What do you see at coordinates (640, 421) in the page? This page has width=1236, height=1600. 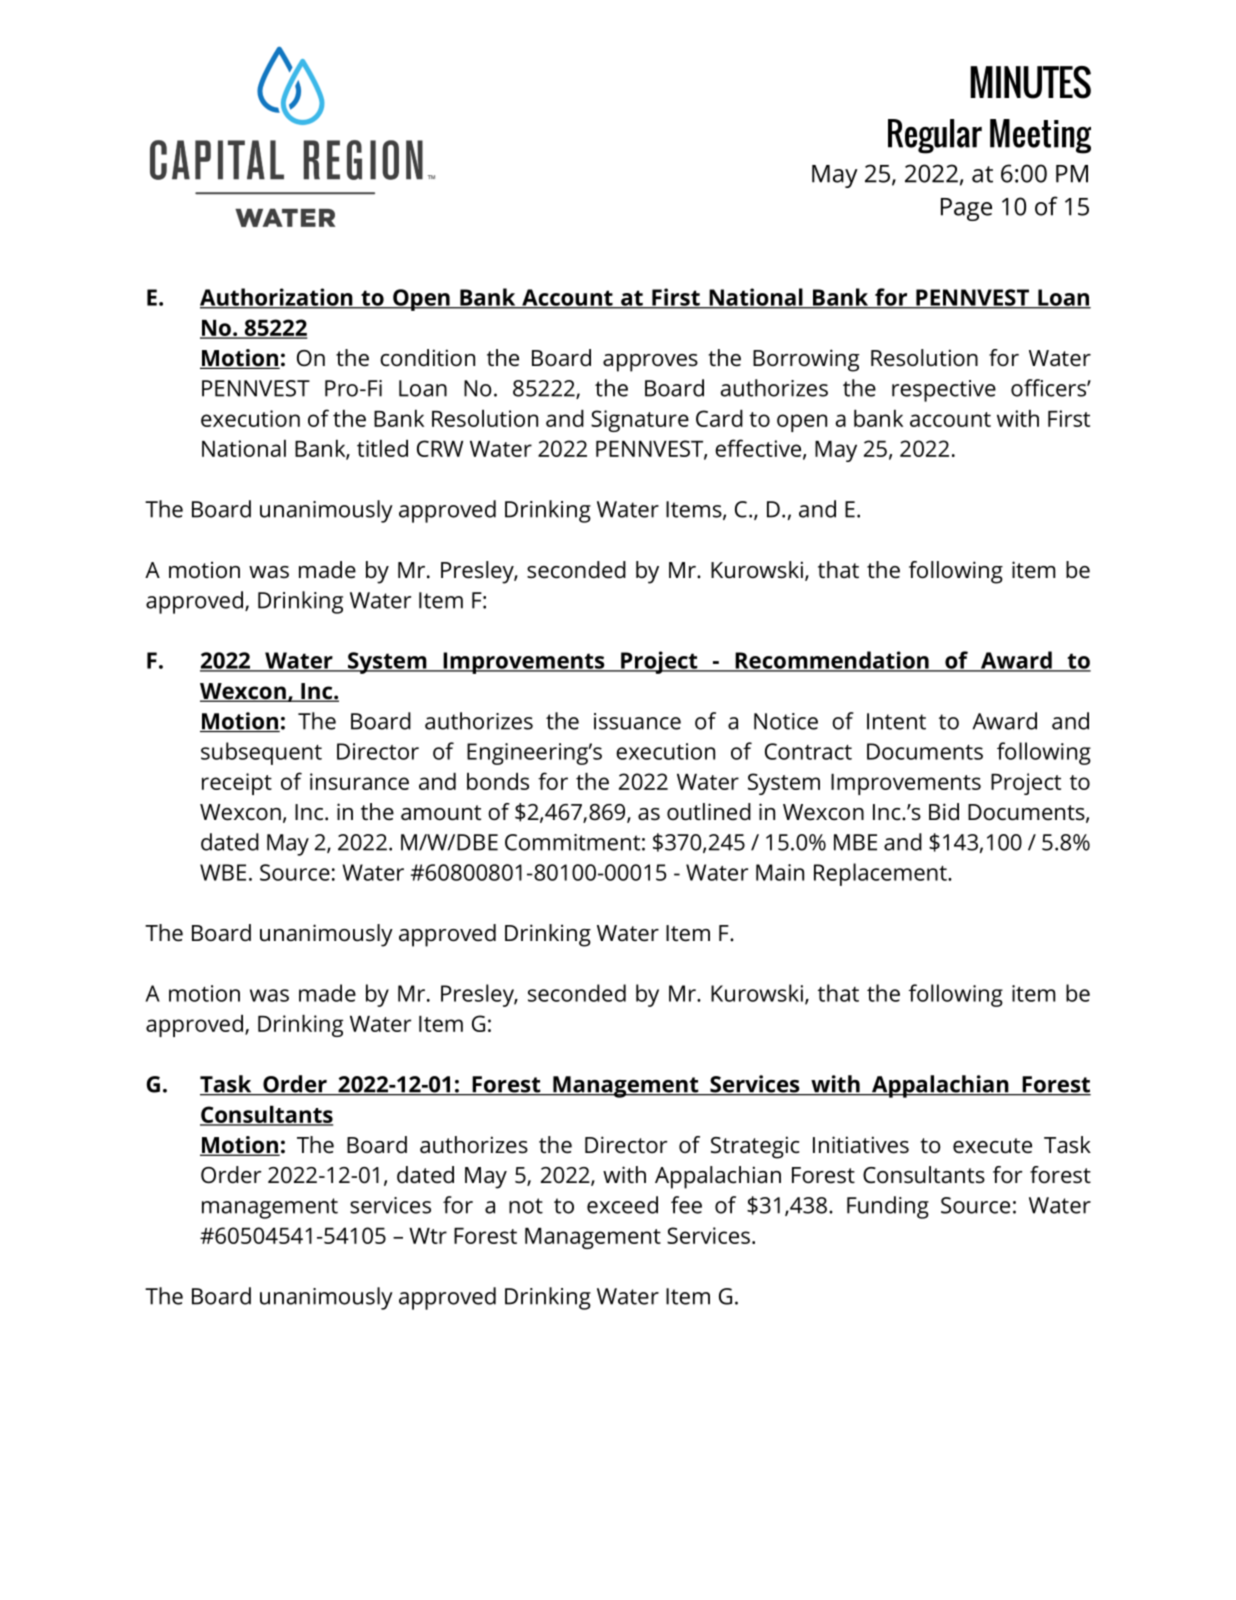 I see `Signature` at bounding box center [640, 421].
